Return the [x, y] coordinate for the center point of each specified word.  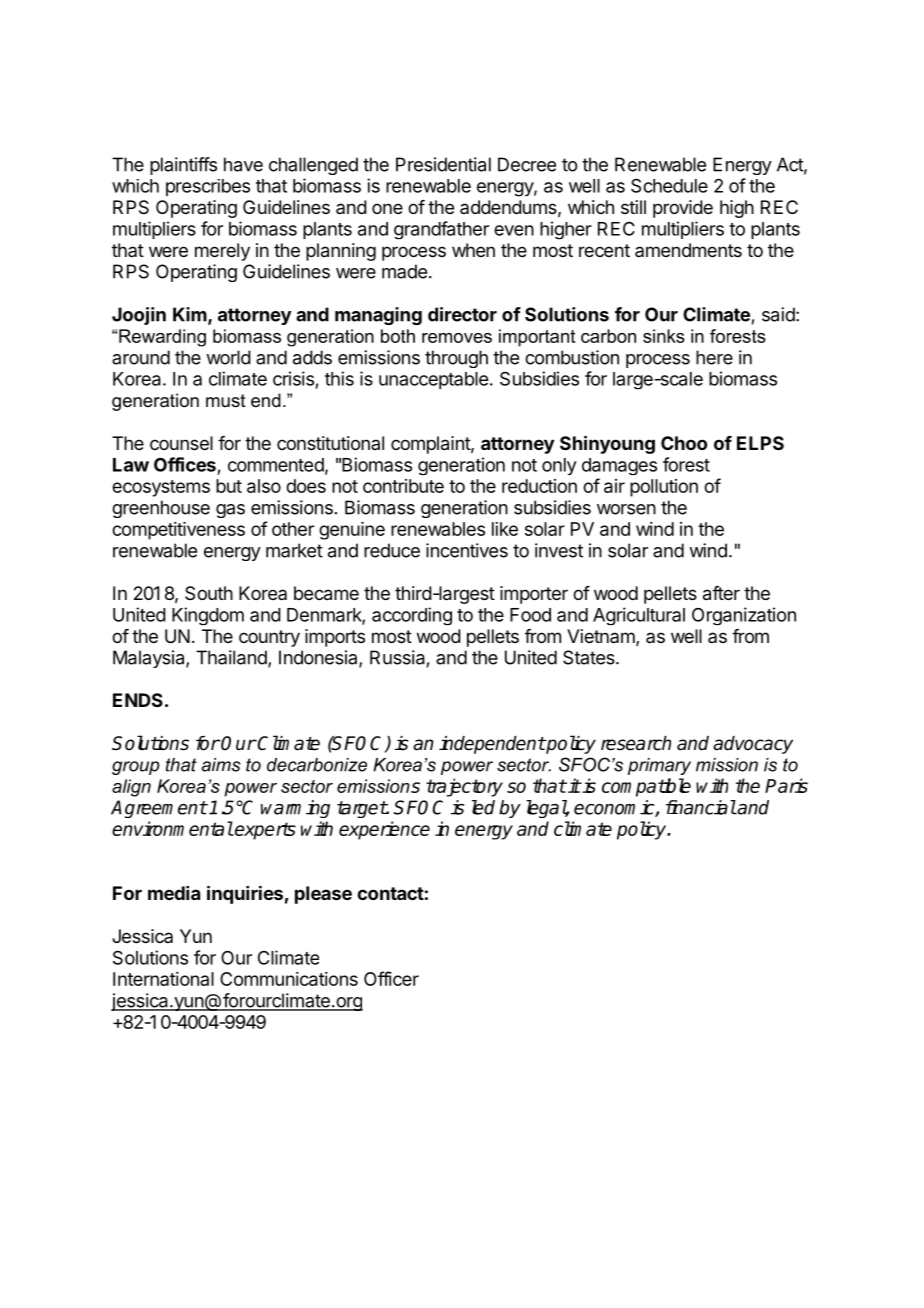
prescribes [208, 187]
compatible [646, 787]
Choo [684, 443]
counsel [181, 443]
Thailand [232, 658]
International [163, 979]
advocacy [753, 745]
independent [492, 745]
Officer [391, 978]
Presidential [443, 164]
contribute [403, 486]
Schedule [669, 185]
